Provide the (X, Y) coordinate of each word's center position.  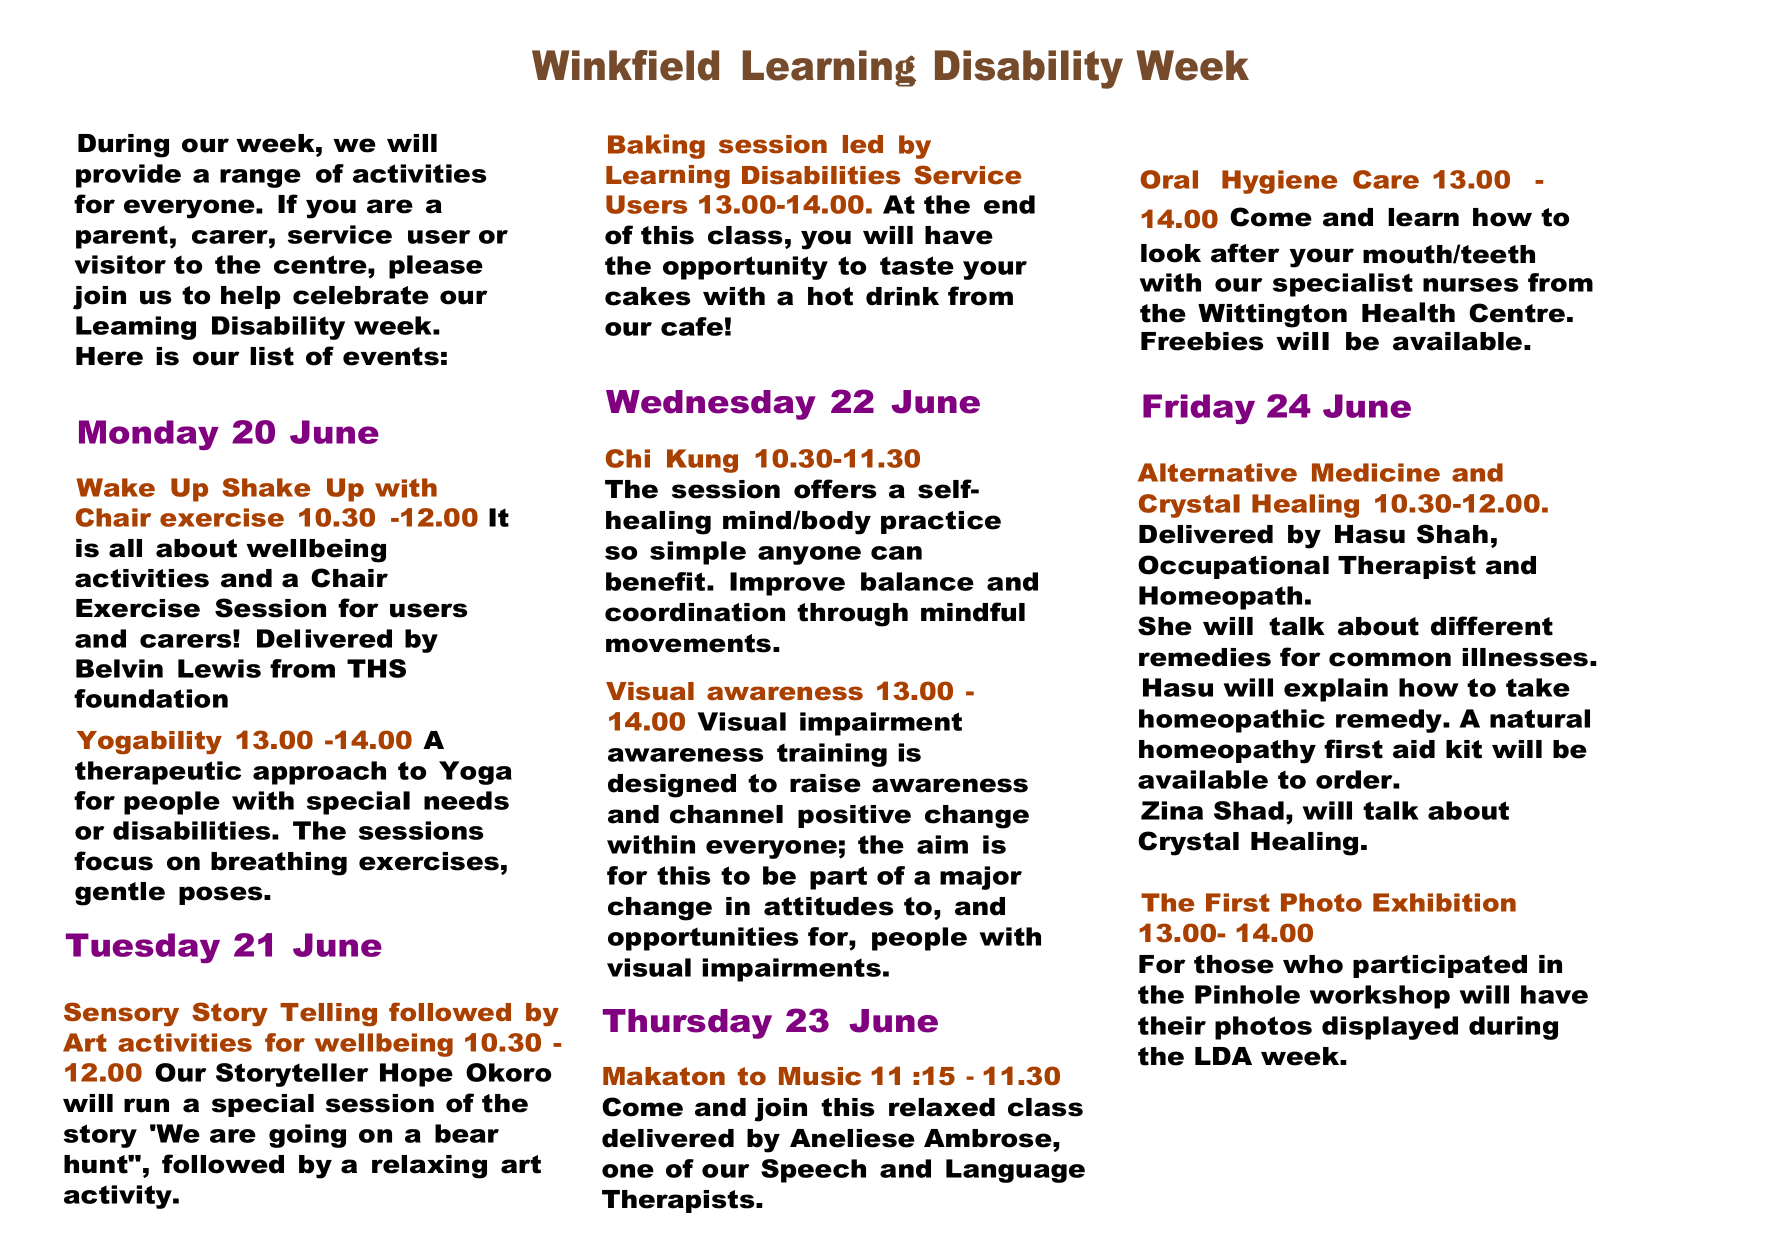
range (260, 178)
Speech (813, 1171)
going (307, 1136)
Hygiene (1280, 182)
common (1390, 659)
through (852, 615)
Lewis (219, 668)
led (863, 144)
